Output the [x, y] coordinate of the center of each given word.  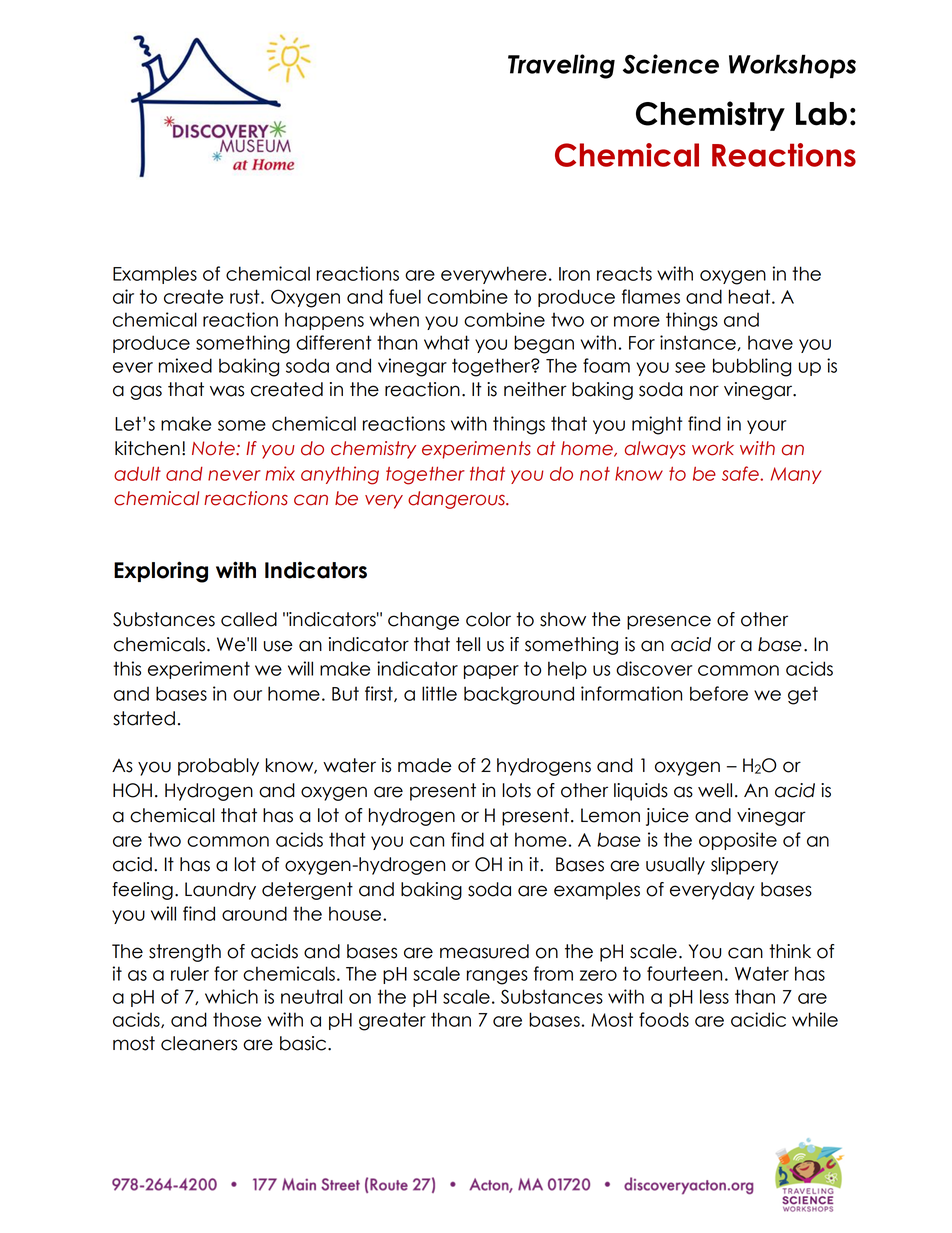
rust [246, 296]
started [144, 718]
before [719, 693]
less [714, 996]
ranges [497, 977]
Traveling [561, 66]
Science [671, 64]
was [227, 391]
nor [704, 391]
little [439, 693]
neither [535, 389]
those [237, 1019]
